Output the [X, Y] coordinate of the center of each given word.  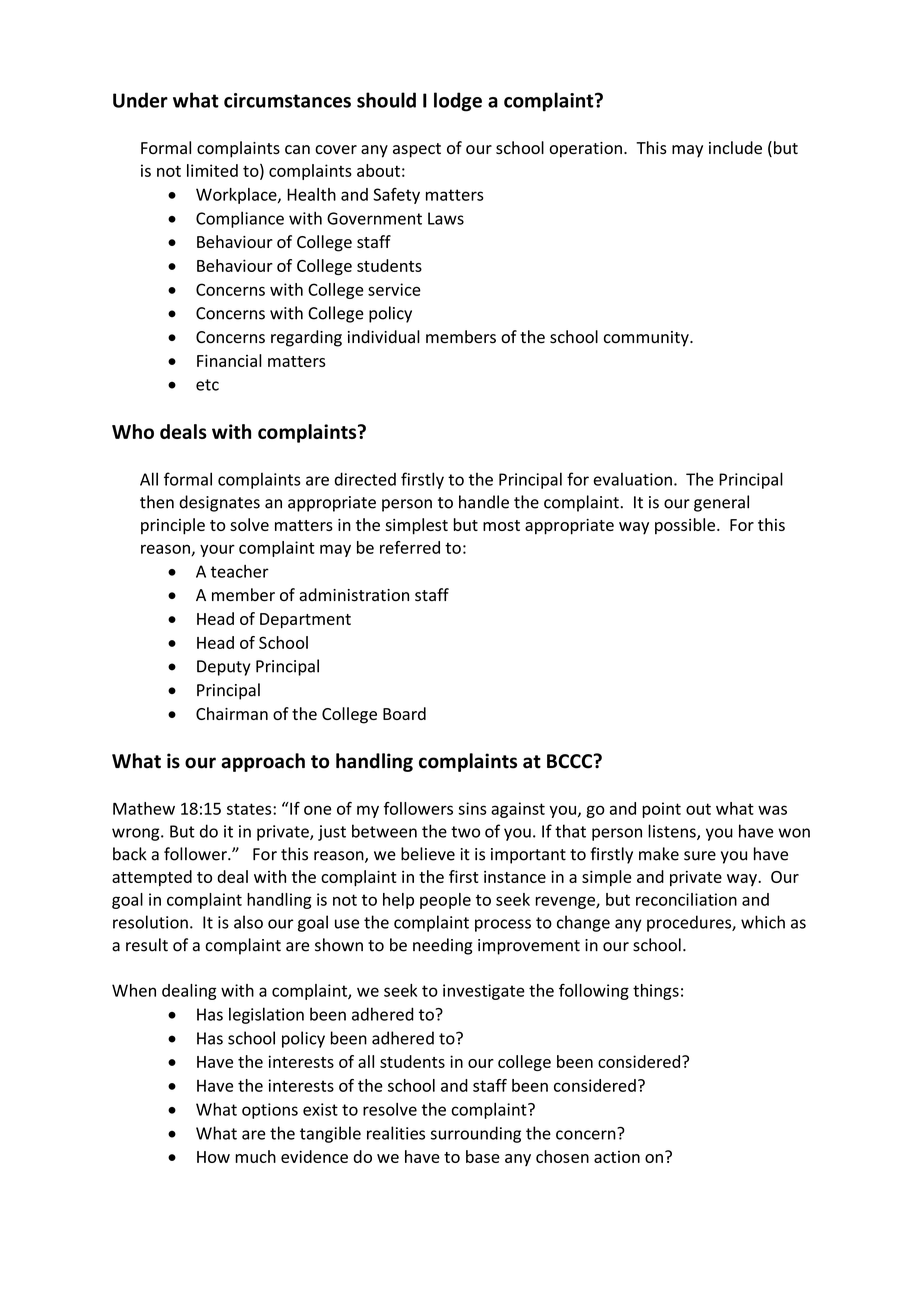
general [721, 503]
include [735, 148]
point [661, 810]
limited [212, 170]
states [250, 809]
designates [219, 503]
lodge [458, 102]
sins [472, 808]
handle [484, 502]
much [255, 1156]
